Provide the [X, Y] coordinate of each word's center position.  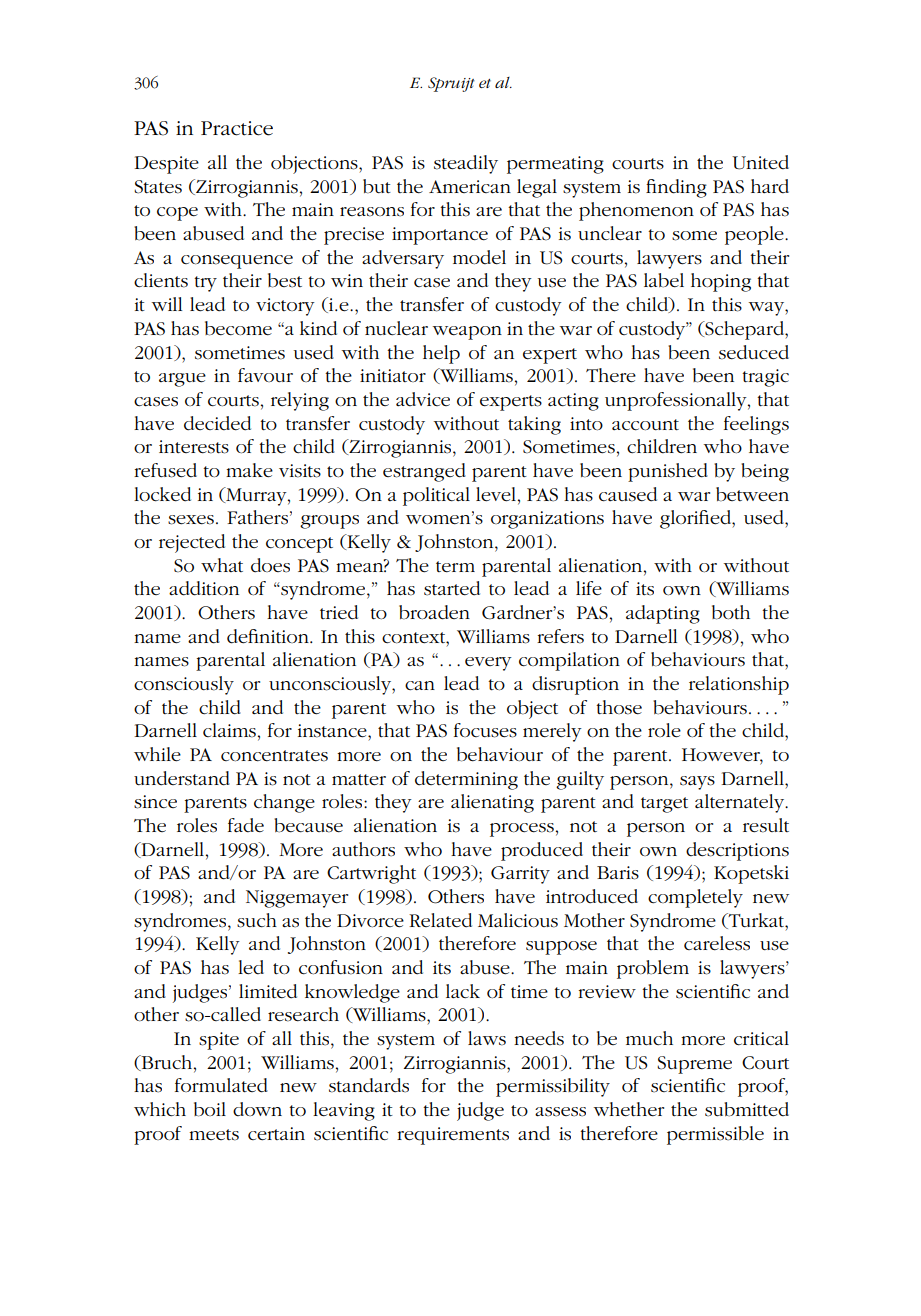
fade [246, 825]
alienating [492, 803]
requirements [453, 1136]
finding [676, 188]
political [436, 496]
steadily [466, 164]
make [249, 470]
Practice [237, 128]
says [697, 783]
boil [210, 1109]
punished [668, 472]
